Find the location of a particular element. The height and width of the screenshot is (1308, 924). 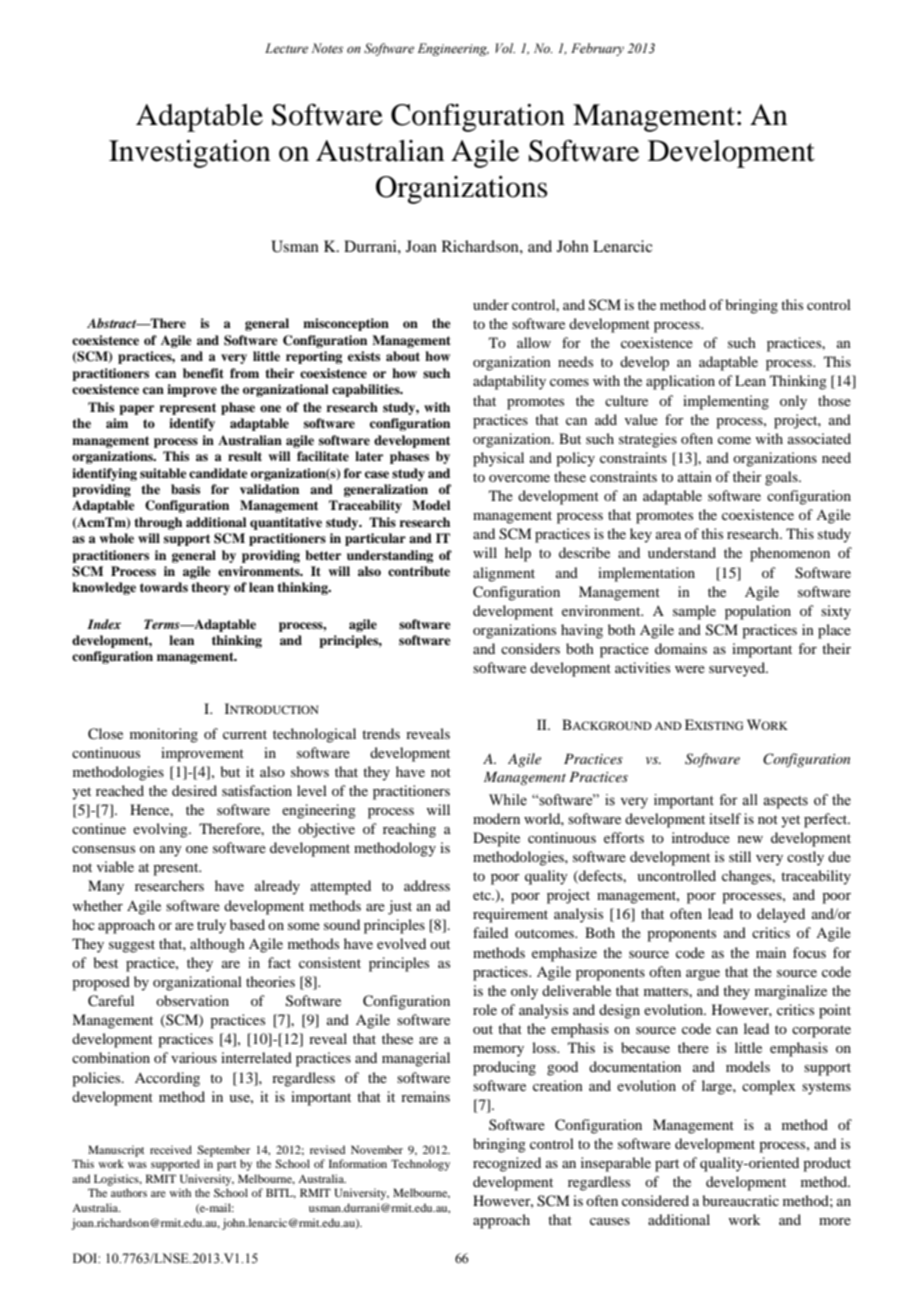

goals is located at coordinates (782, 478).
